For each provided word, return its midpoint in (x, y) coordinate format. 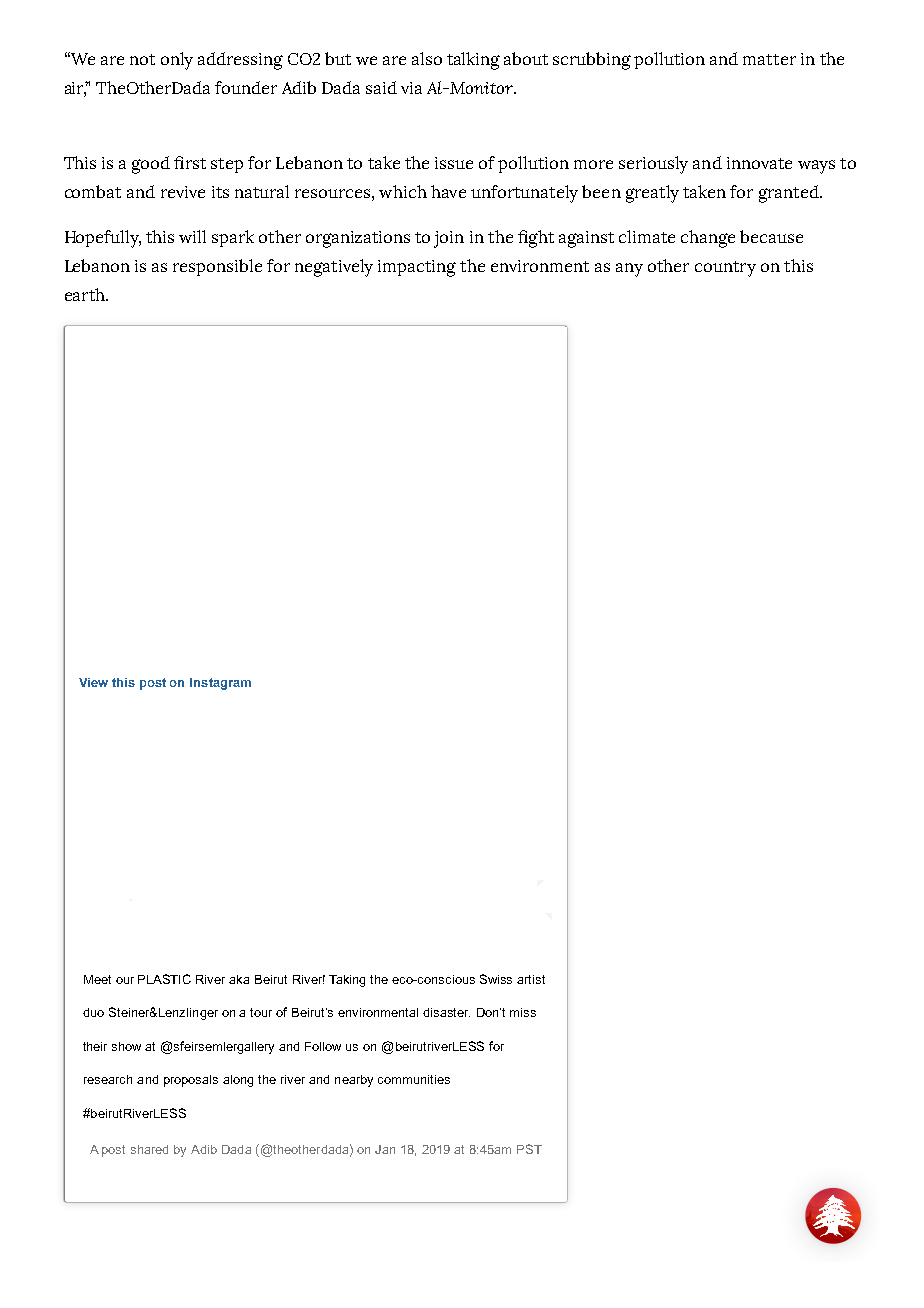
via (411, 88)
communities (414, 1079)
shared (149, 1149)
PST (529, 1149)
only (177, 61)
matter (769, 59)
